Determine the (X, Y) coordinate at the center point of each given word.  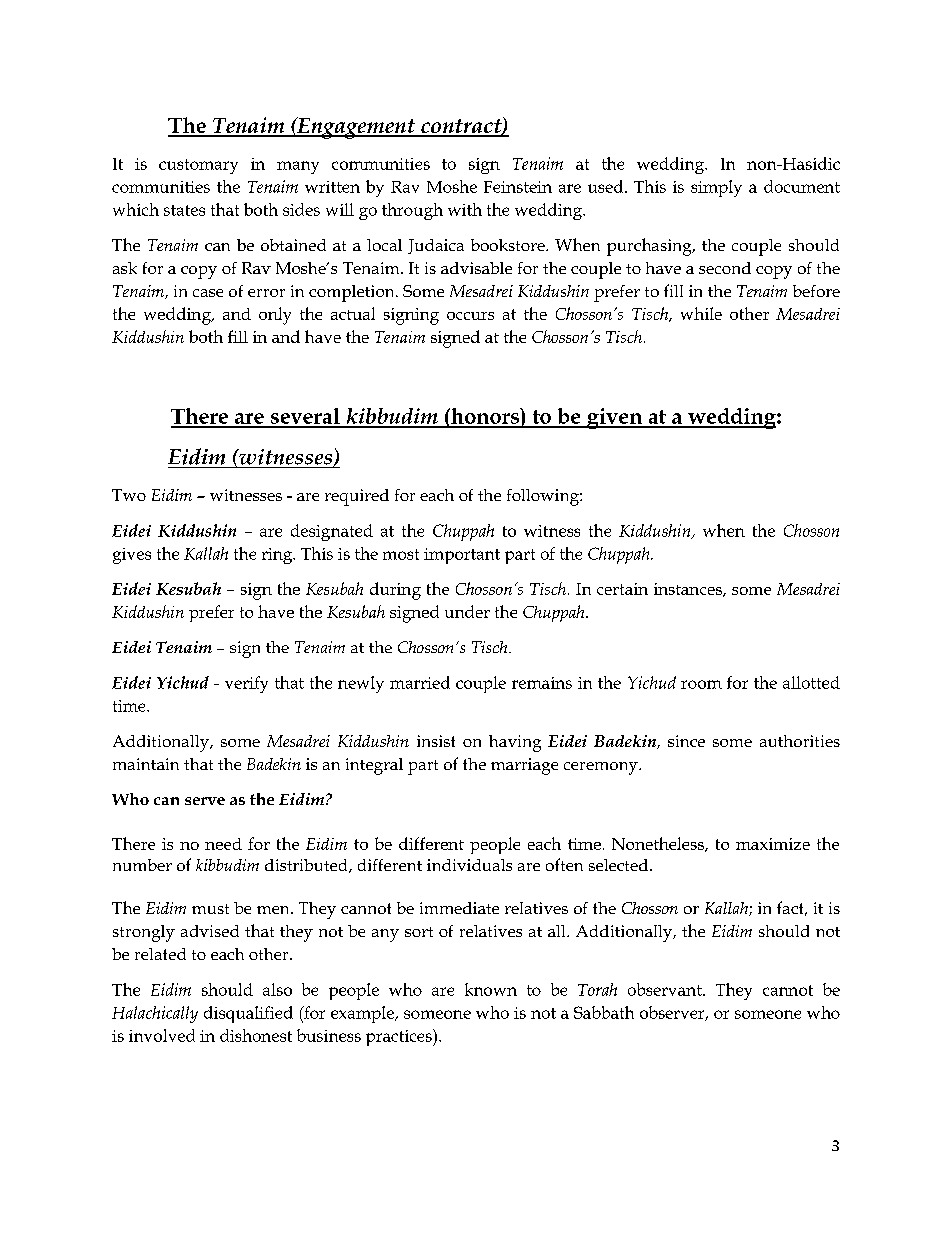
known (491, 989)
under (467, 611)
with (465, 209)
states (184, 210)
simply (716, 188)
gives (132, 556)
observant (666, 989)
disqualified (248, 1014)
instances (689, 590)
